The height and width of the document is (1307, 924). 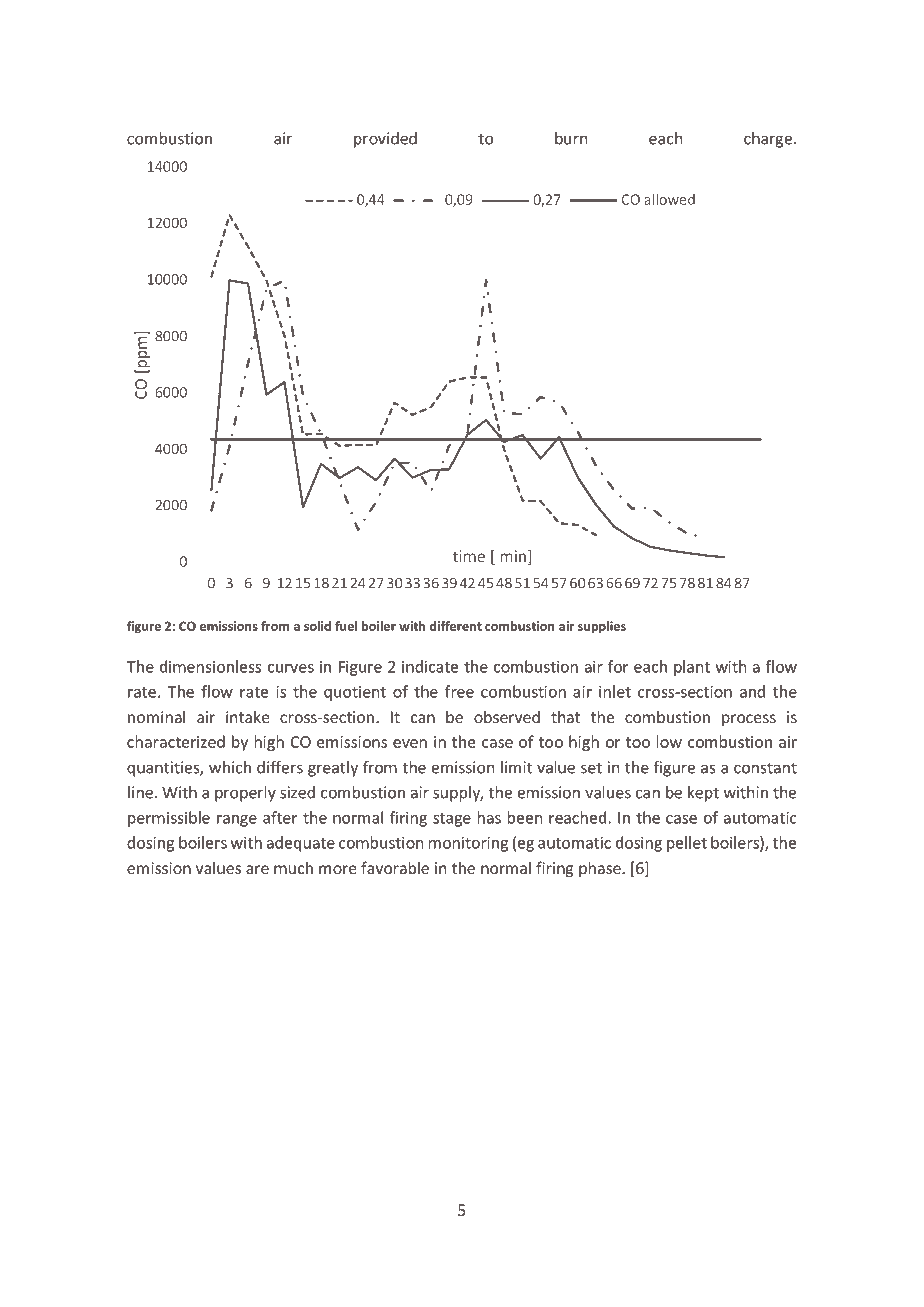 What do you see at coordinates (237, 821) in the document?
I see `range` at bounding box center [237, 821].
